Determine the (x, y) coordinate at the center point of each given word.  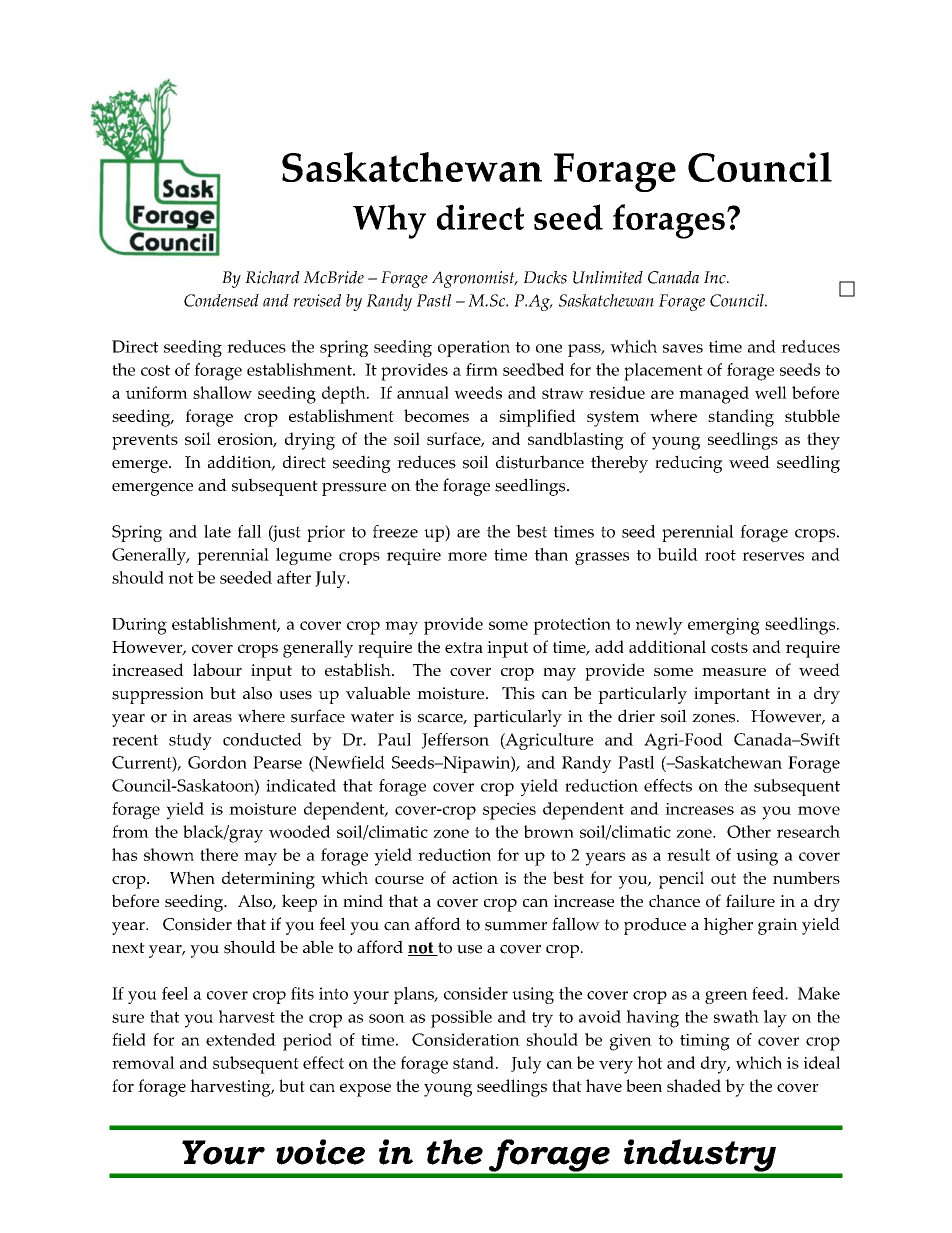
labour (217, 669)
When (192, 877)
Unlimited (608, 277)
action (475, 878)
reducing (689, 464)
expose (365, 1090)
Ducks (545, 277)
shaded (694, 1085)
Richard (272, 277)
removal (143, 1062)
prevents (145, 442)
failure (750, 900)
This (518, 693)
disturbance (540, 462)
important (732, 695)
